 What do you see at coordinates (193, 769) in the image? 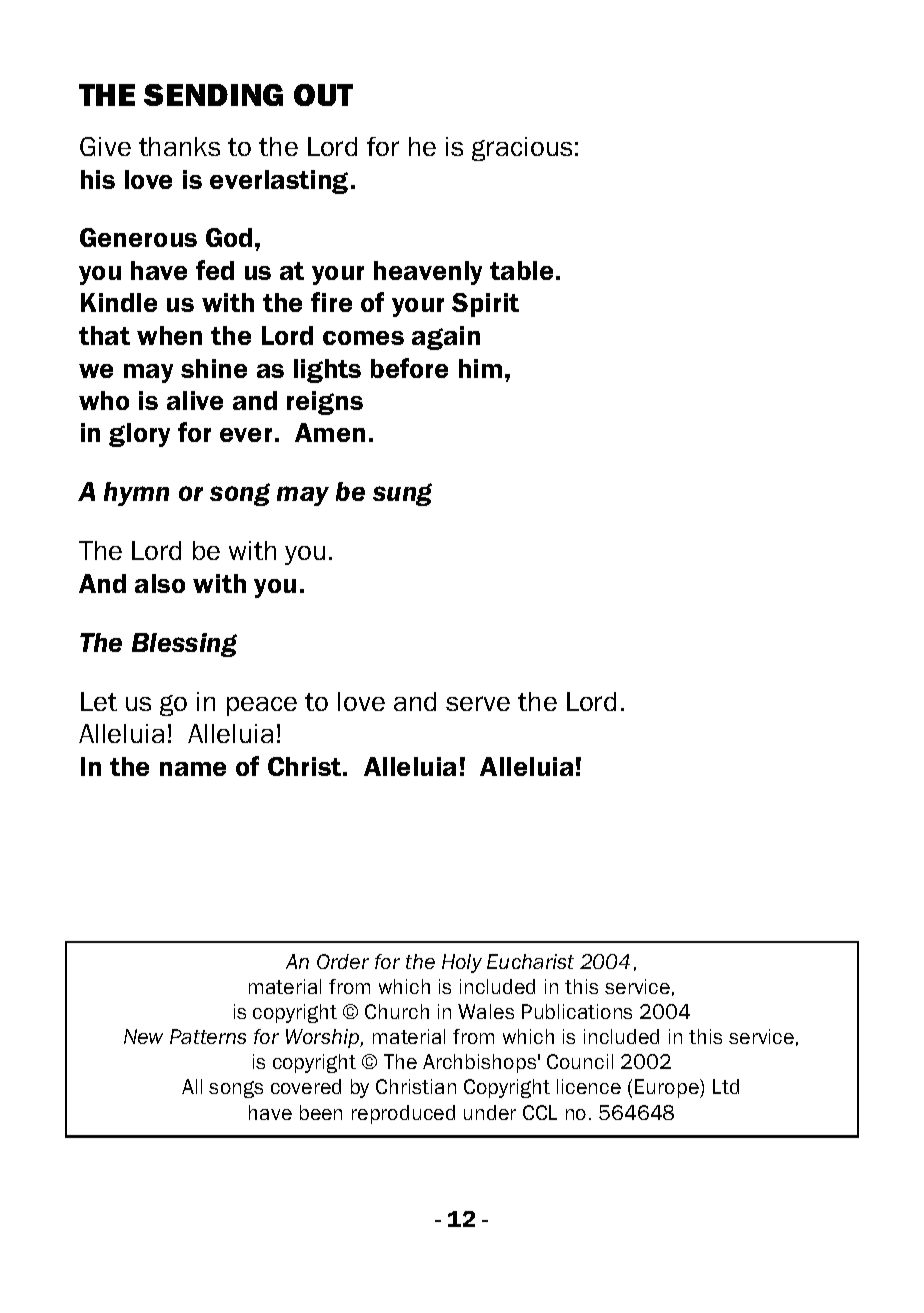
I see `name` at bounding box center [193, 769].
